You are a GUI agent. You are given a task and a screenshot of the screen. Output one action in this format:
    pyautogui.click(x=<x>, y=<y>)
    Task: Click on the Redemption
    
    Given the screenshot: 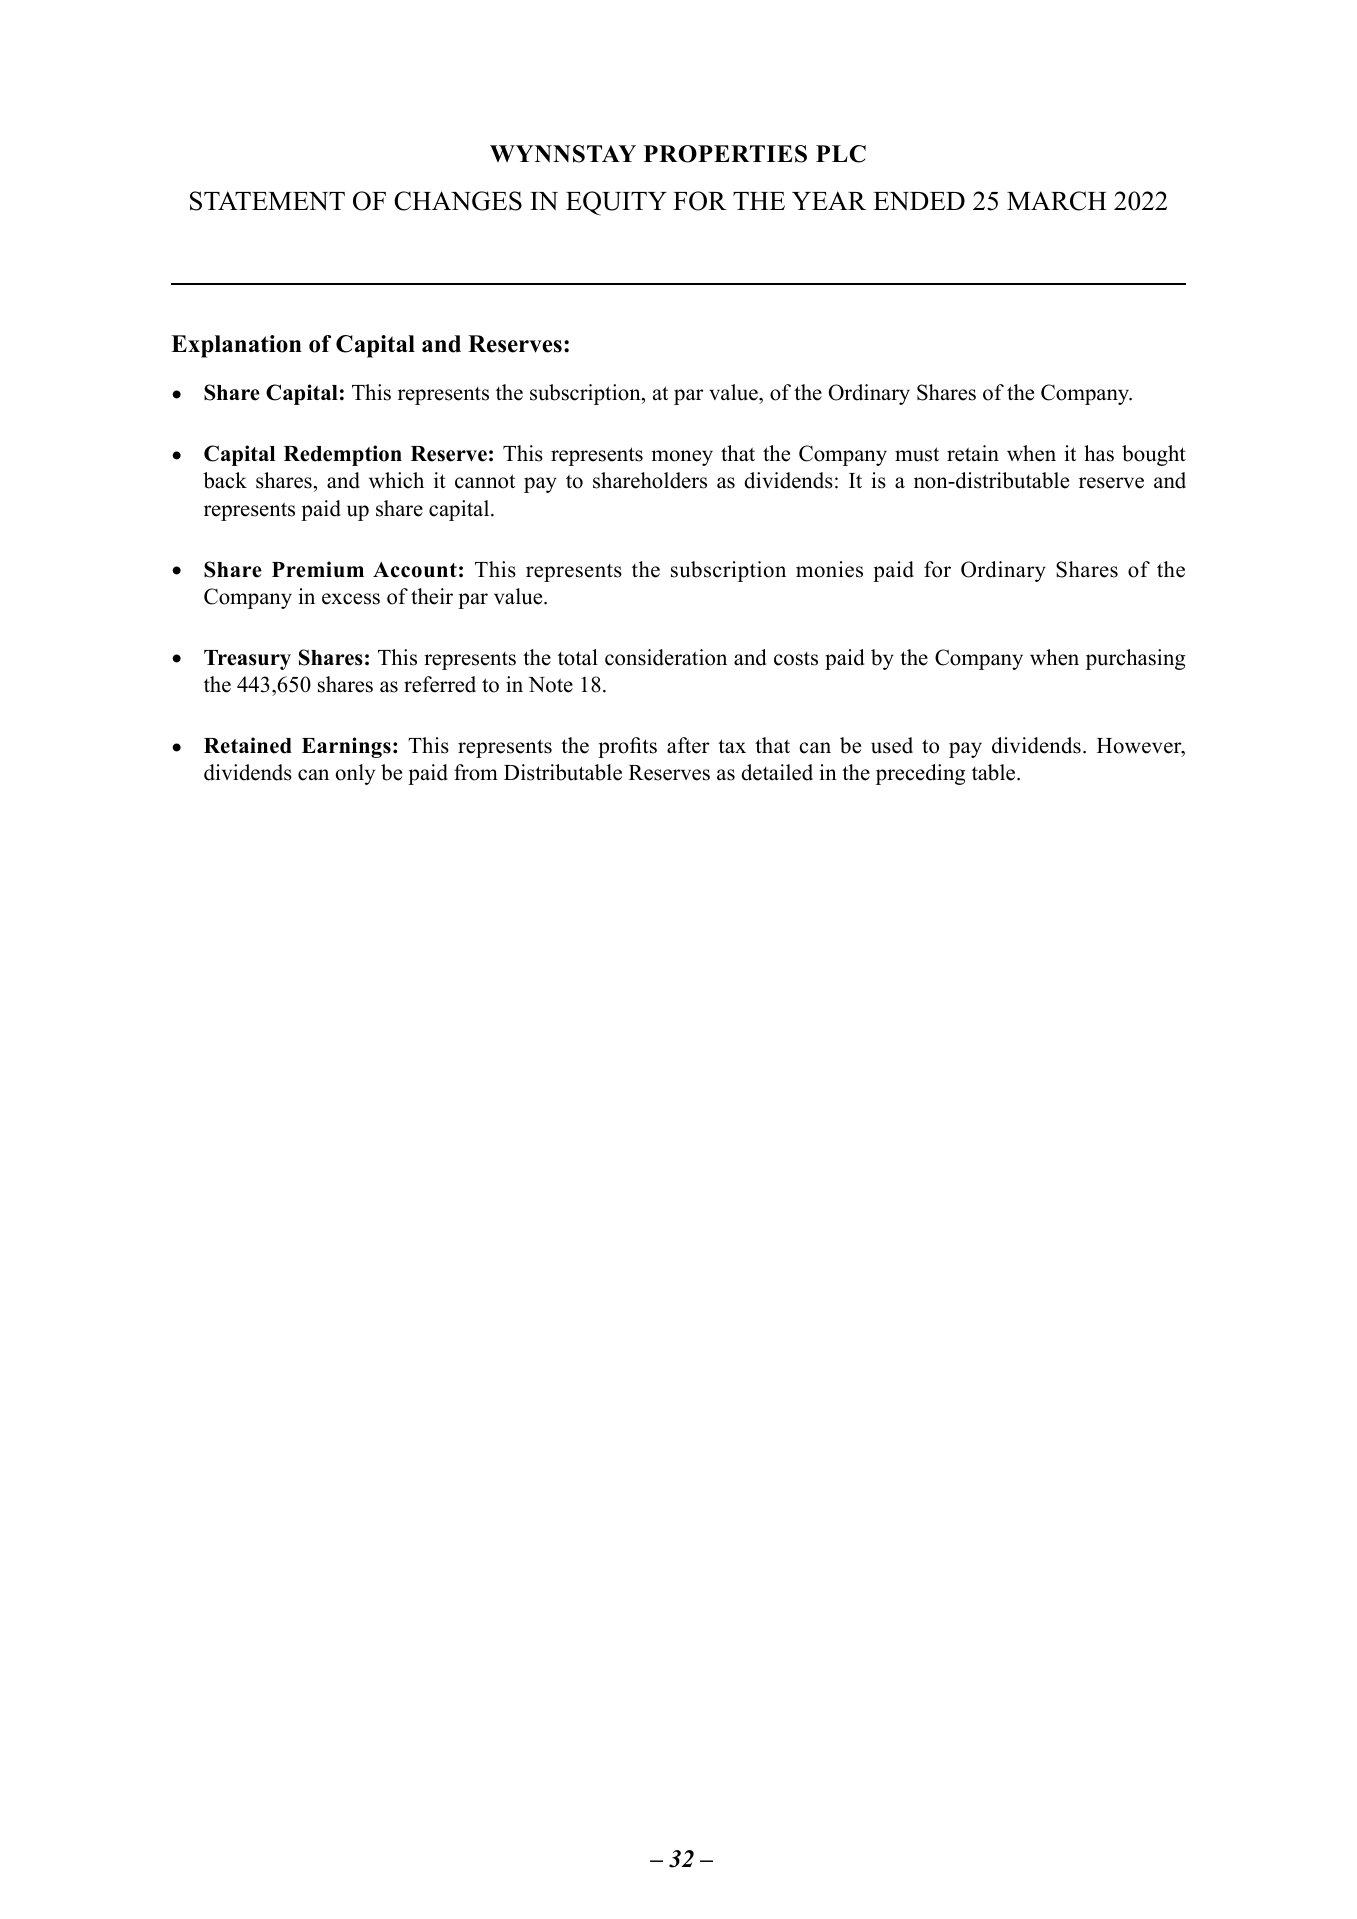 What is the action you would take?
    pyautogui.click(x=343, y=455)
